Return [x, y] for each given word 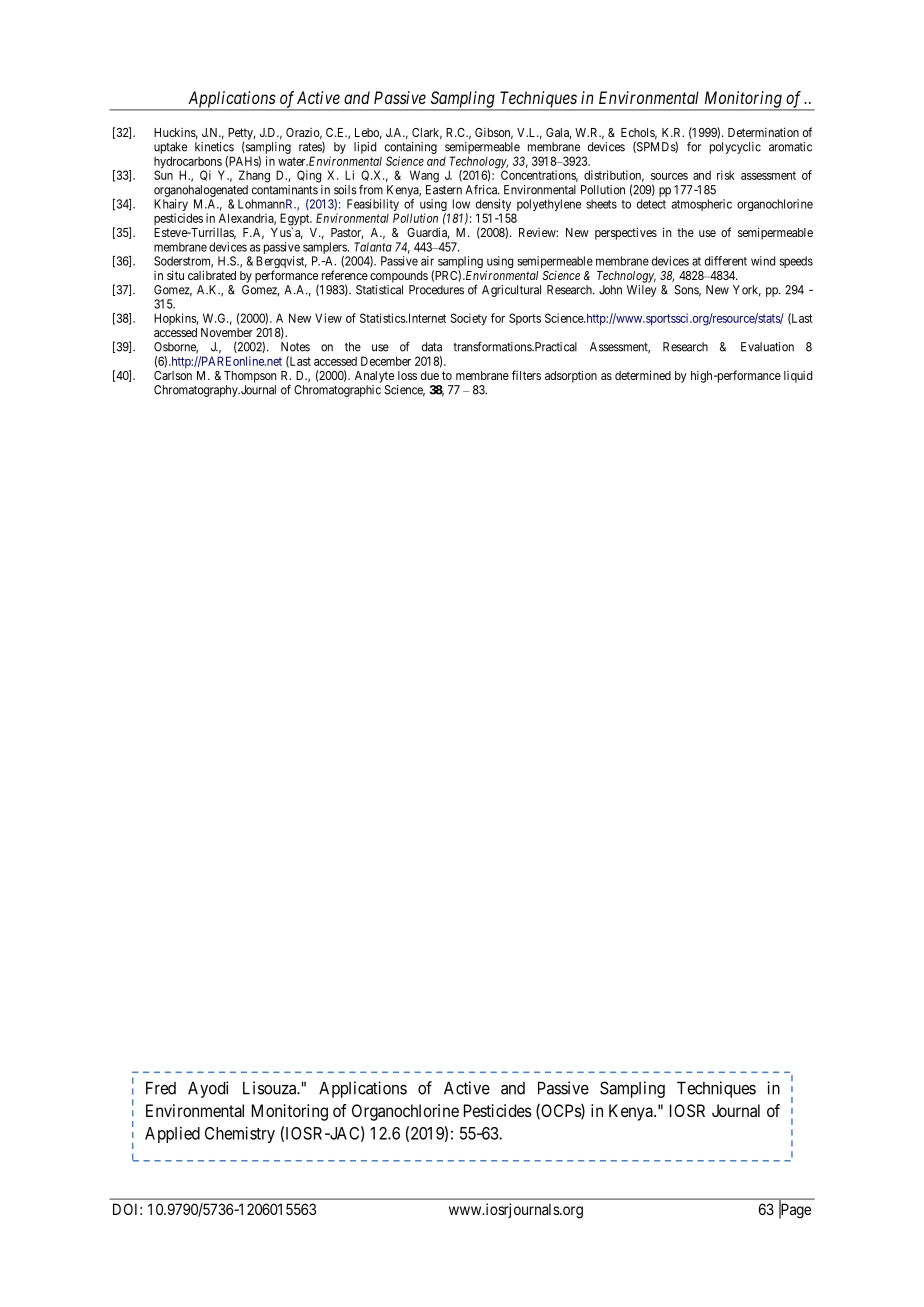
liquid [798, 377]
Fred [161, 1088]
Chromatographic [337, 391]
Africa [482, 190]
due [430, 375]
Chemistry [240, 1134]
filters [526, 375]
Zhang [254, 176]
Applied [172, 1134]
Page [795, 1210]
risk [726, 175]
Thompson [250, 377]
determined [643, 375]
